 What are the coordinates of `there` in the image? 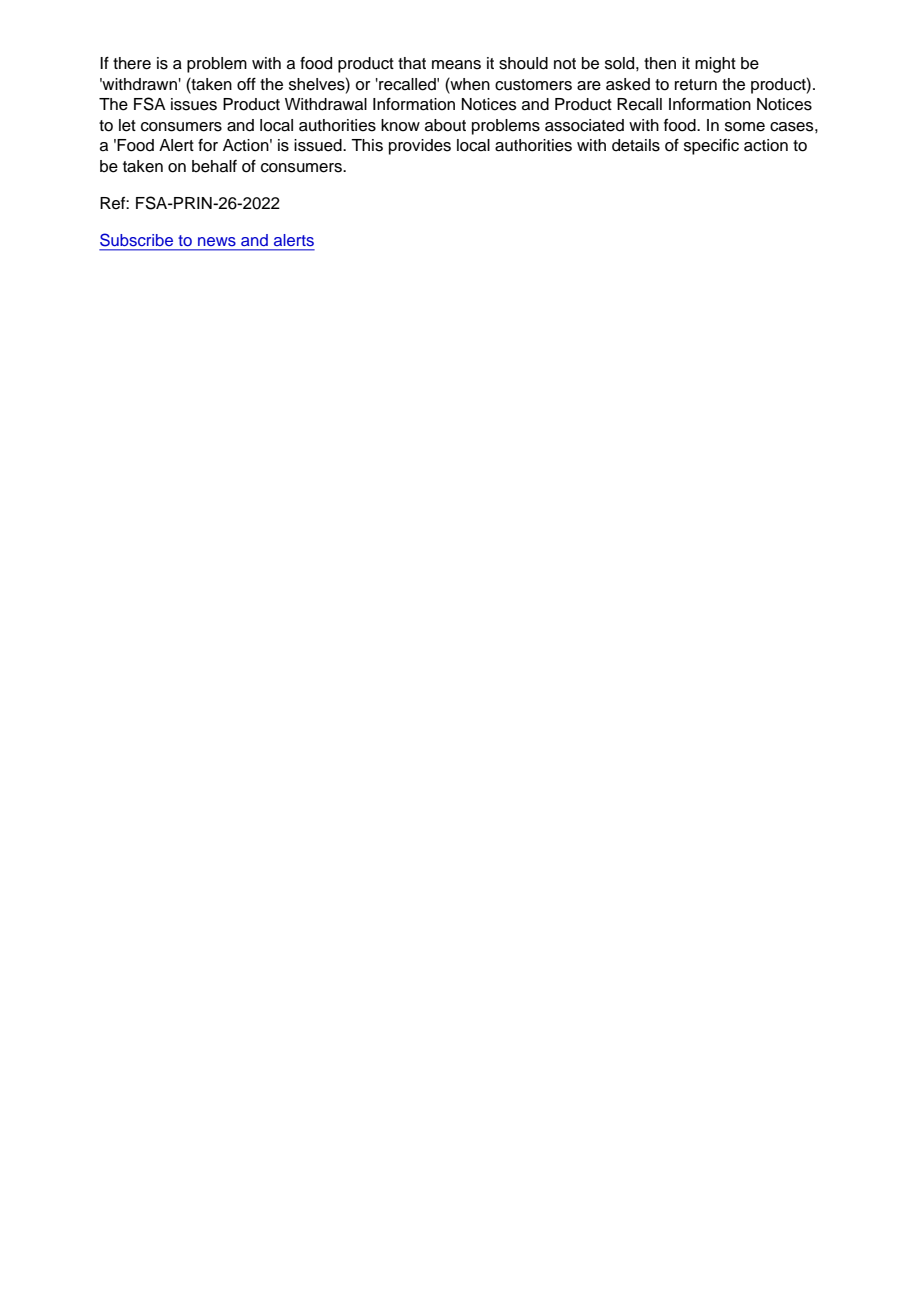 It's located at (132, 63).
